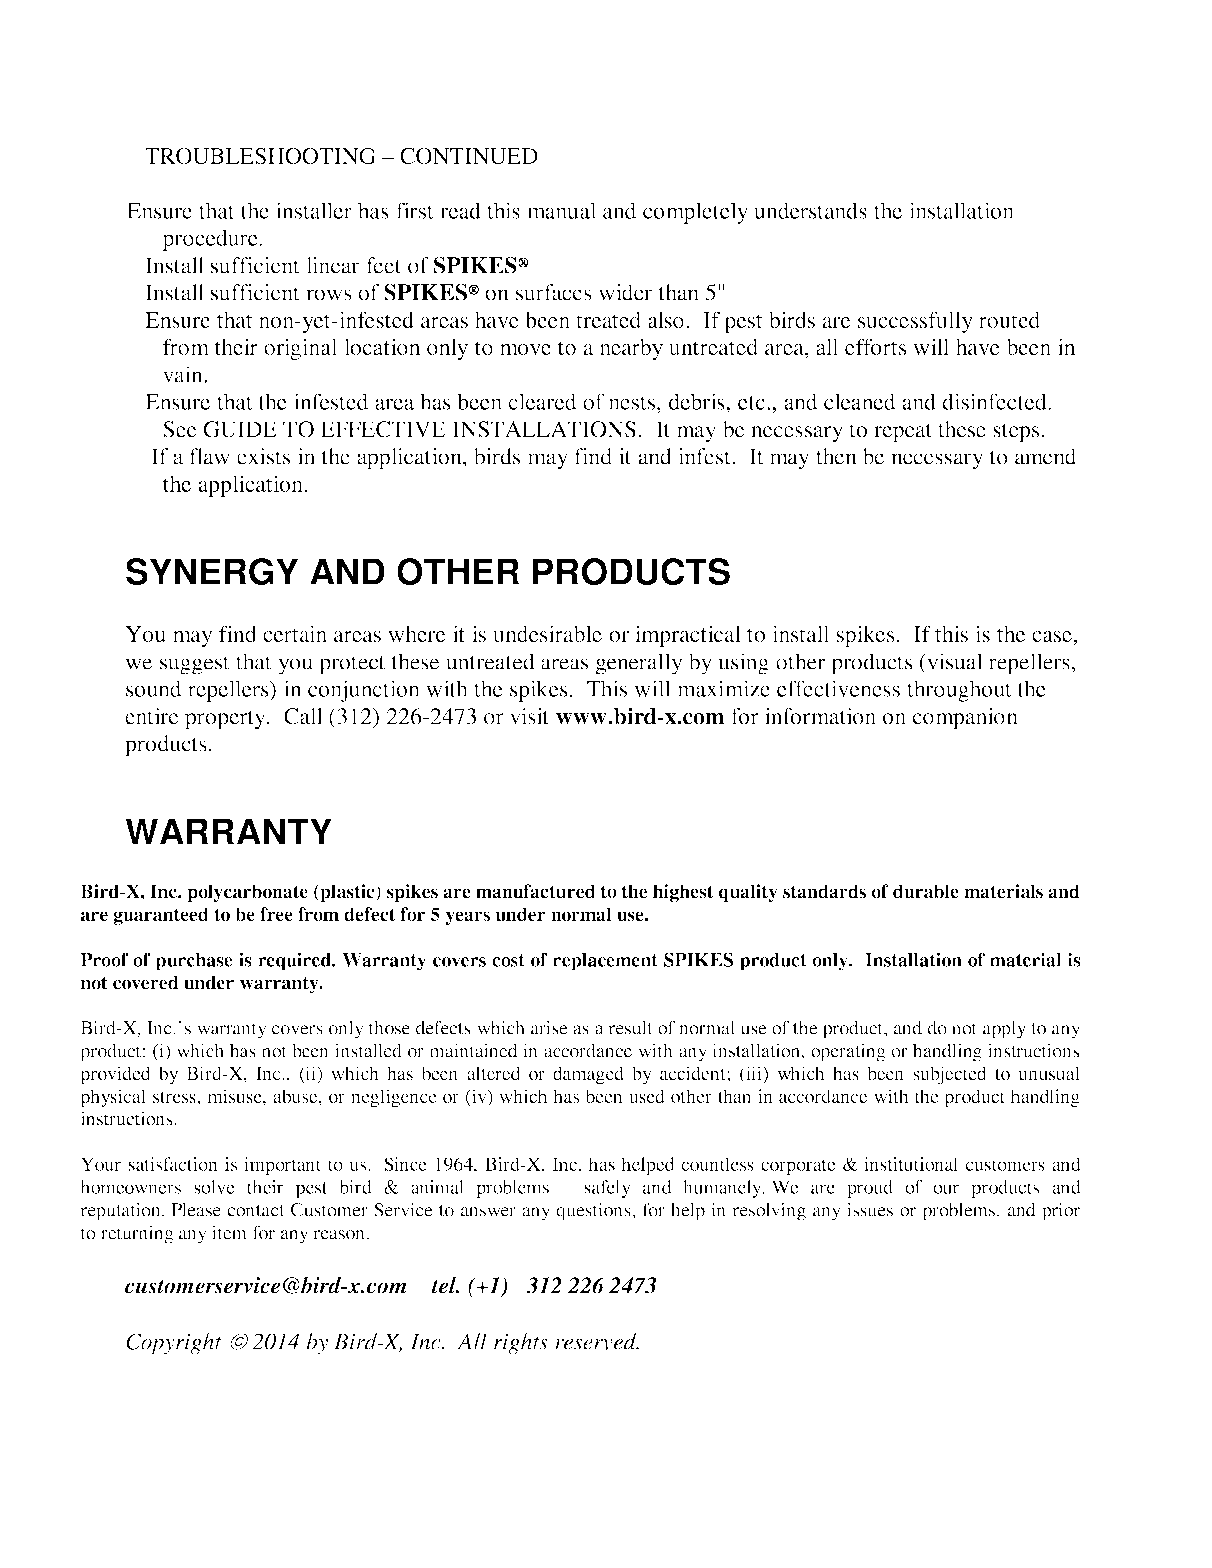 This screenshot has width=1212, height=1568. Describe the element at coordinates (174, 1344) in the screenshot. I see `Copyright` at that location.
